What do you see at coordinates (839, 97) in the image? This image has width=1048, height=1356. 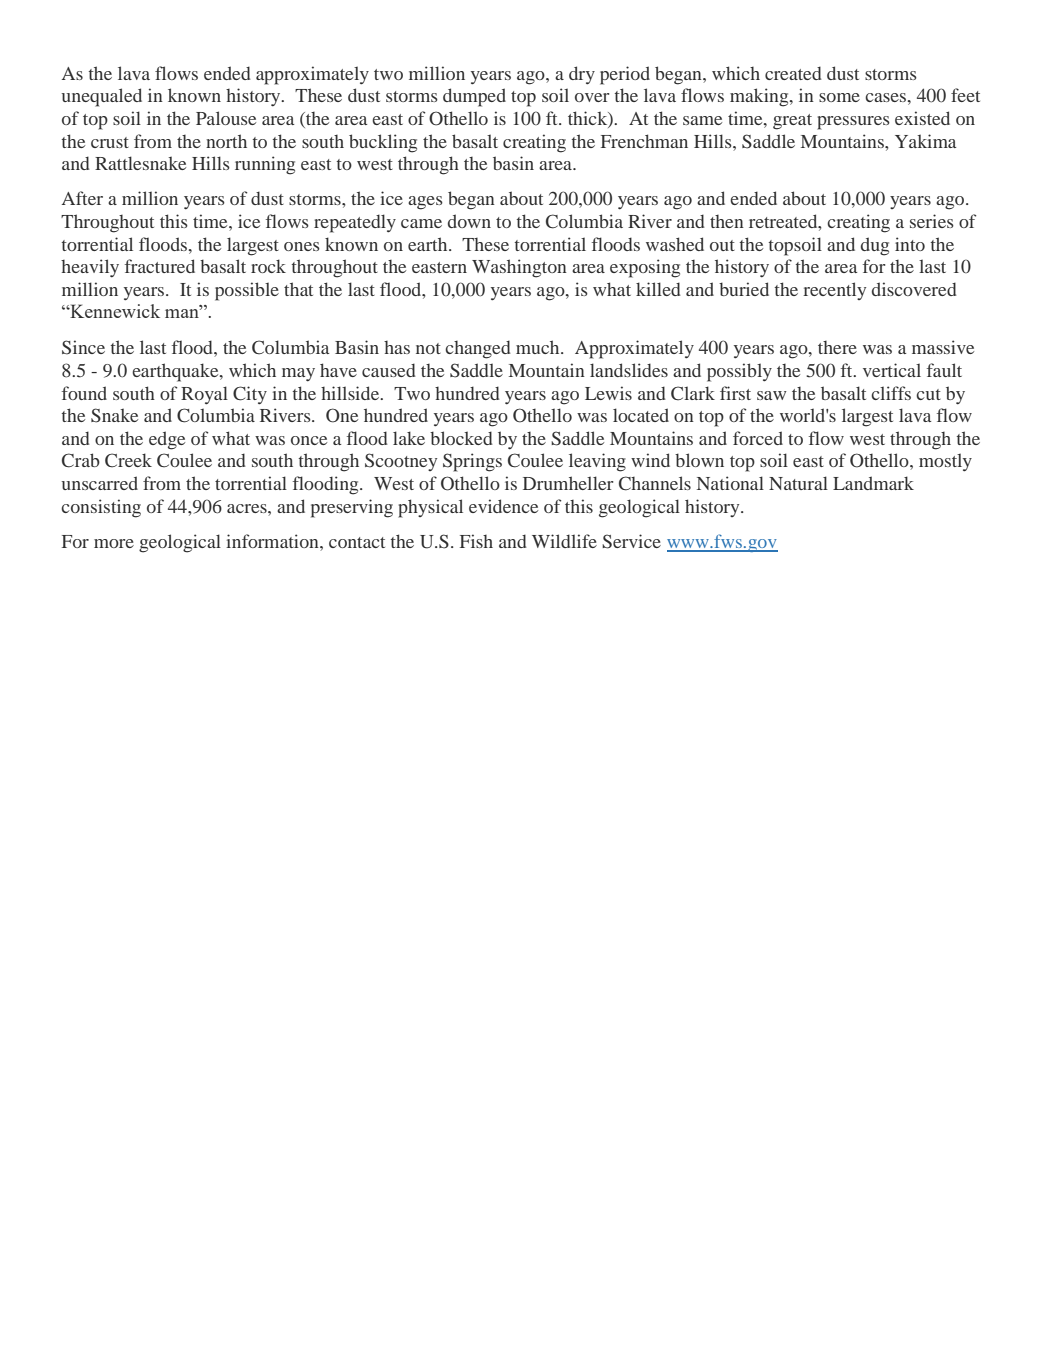 I see `some` at bounding box center [839, 97].
